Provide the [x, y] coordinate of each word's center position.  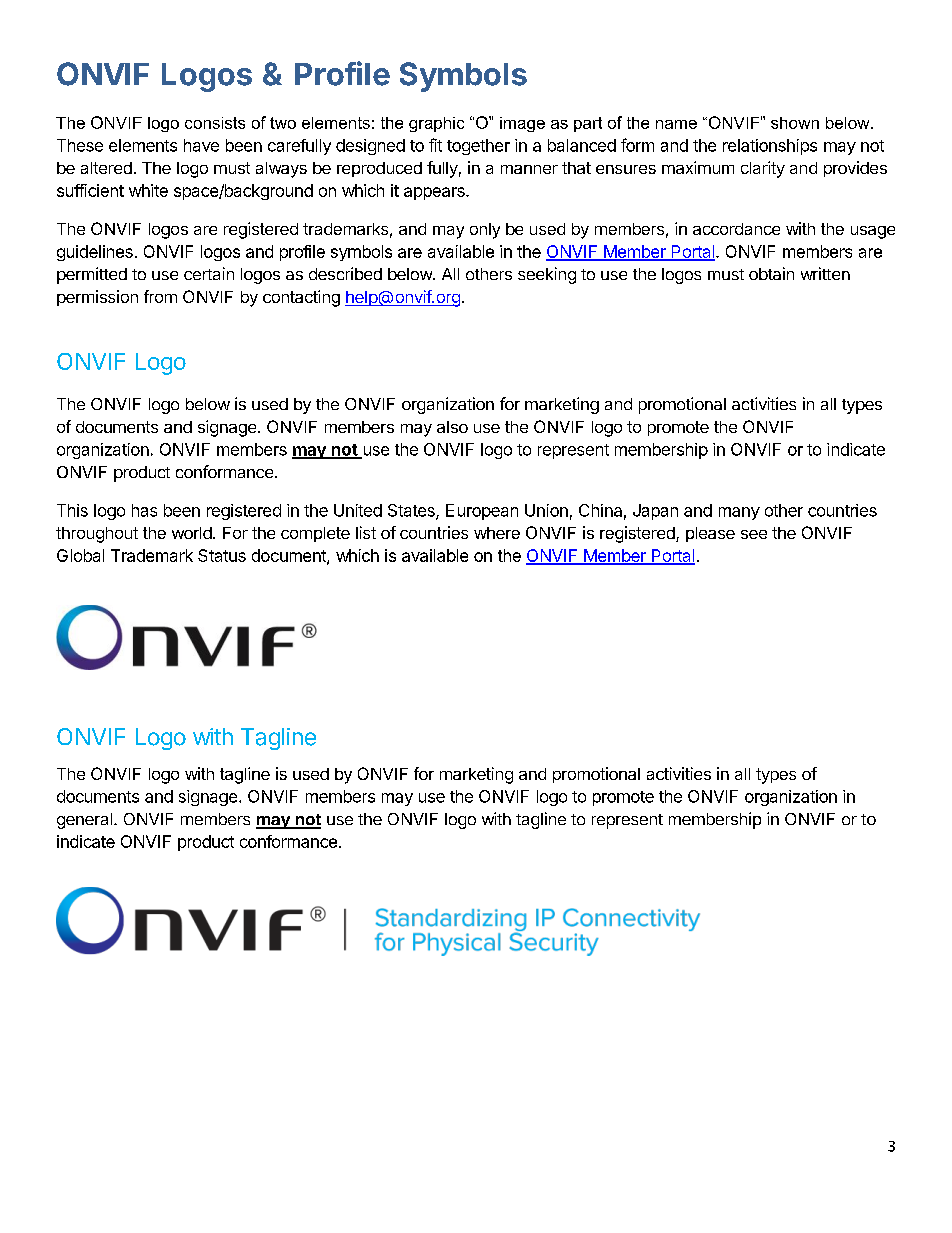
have [201, 145]
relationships [770, 147]
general [84, 821]
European [482, 512]
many [739, 513]
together [478, 147]
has [144, 510]
